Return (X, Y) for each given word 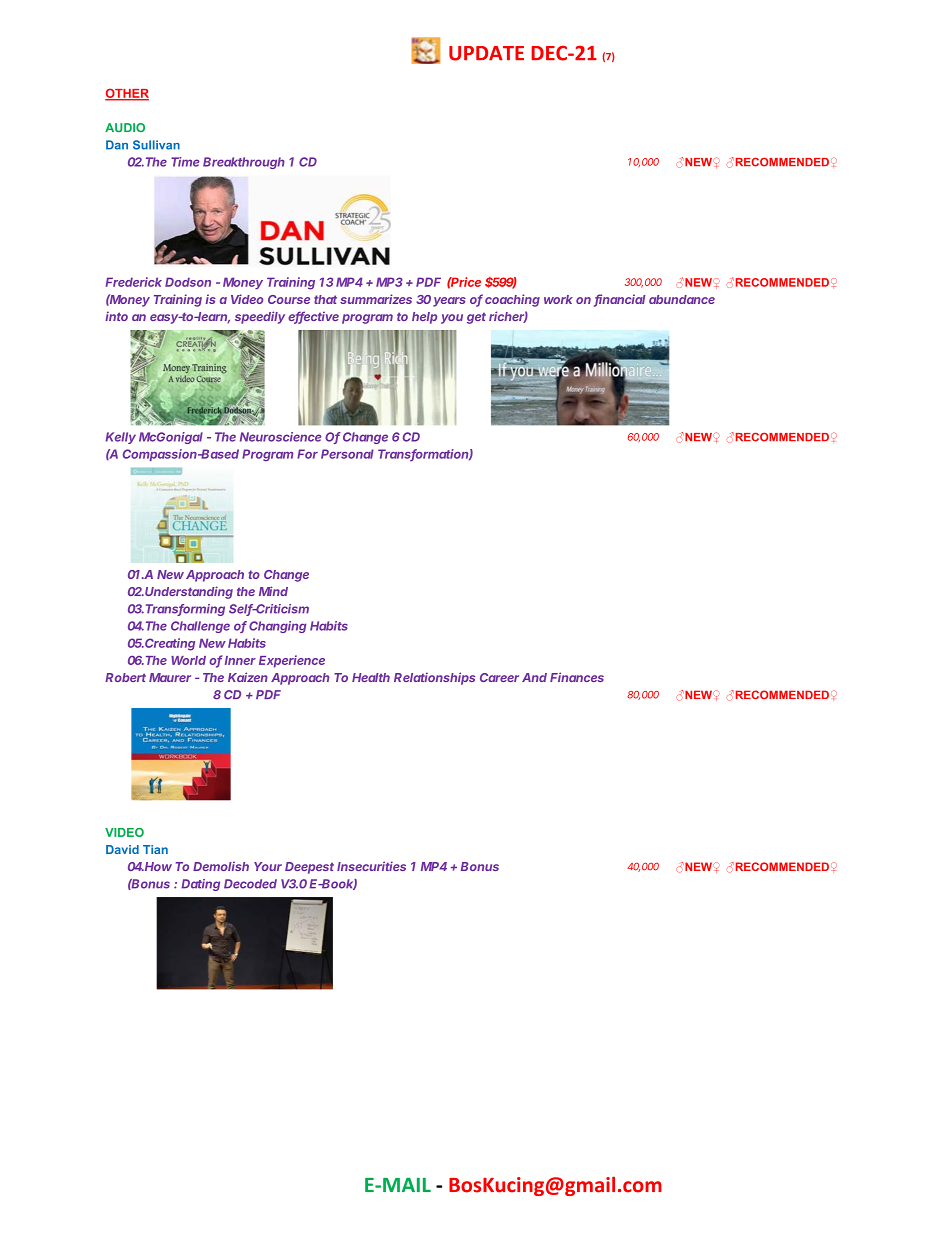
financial (620, 300)
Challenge (200, 627)
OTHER (127, 94)
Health (371, 677)
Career (499, 677)
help (424, 318)
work (558, 299)
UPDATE (486, 53)
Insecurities (371, 866)
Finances (577, 677)
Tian (155, 849)
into (116, 316)
